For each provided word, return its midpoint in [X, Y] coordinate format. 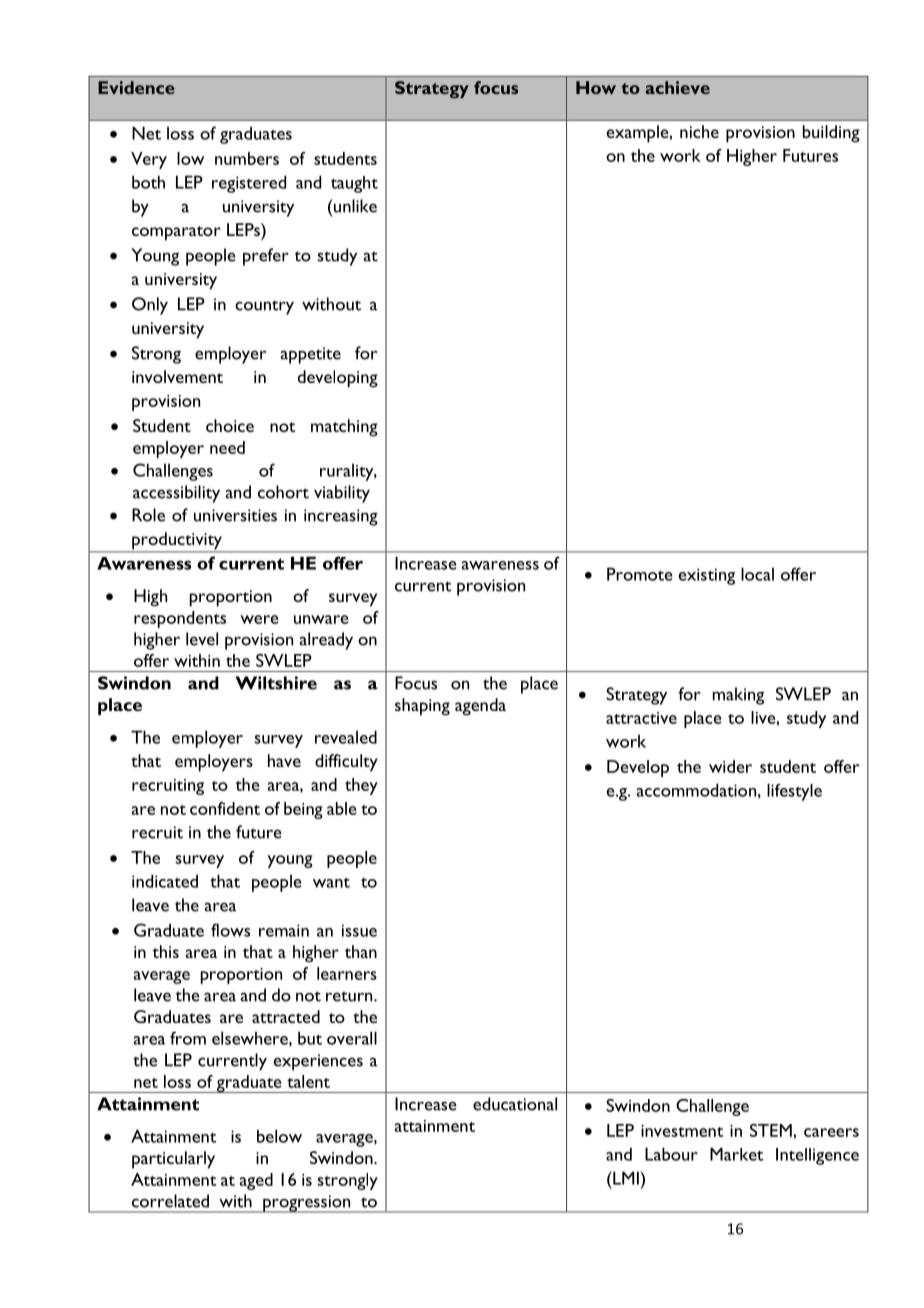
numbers [247, 158]
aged [256, 1181]
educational [515, 1104]
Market [736, 1154]
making [738, 696]
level [202, 639]
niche [699, 131]
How [596, 87]
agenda [480, 707]
